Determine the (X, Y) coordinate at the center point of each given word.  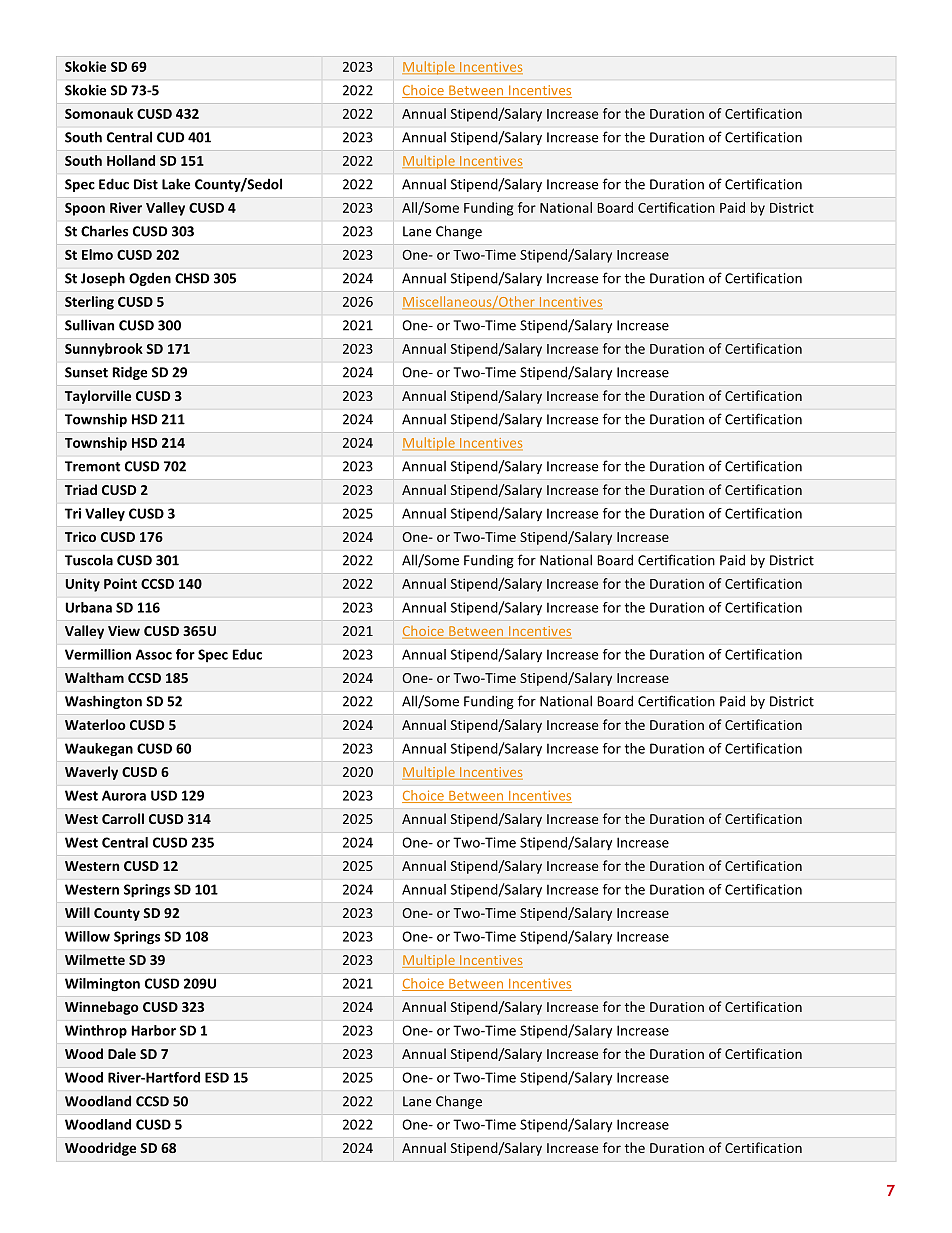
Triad (81, 489)
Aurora (124, 795)
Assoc (154, 654)
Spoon (85, 209)
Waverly (91, 773)
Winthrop (96, 1032)
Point (120, 583)
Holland (131, 160)
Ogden (150, 279)
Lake (176, 184)
